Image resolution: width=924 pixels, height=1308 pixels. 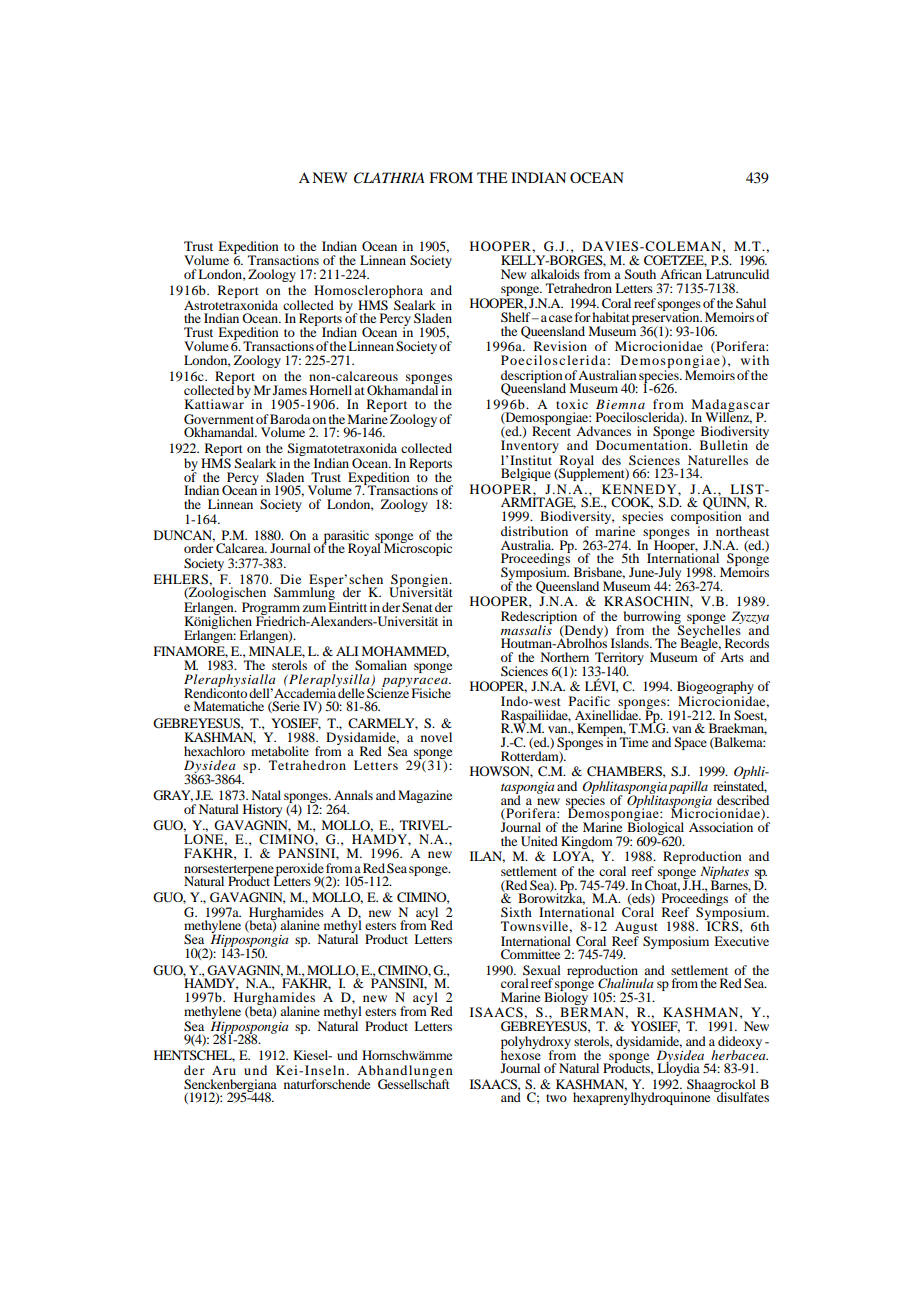 I want to click on Aru, so click(x=224, y=1070).
